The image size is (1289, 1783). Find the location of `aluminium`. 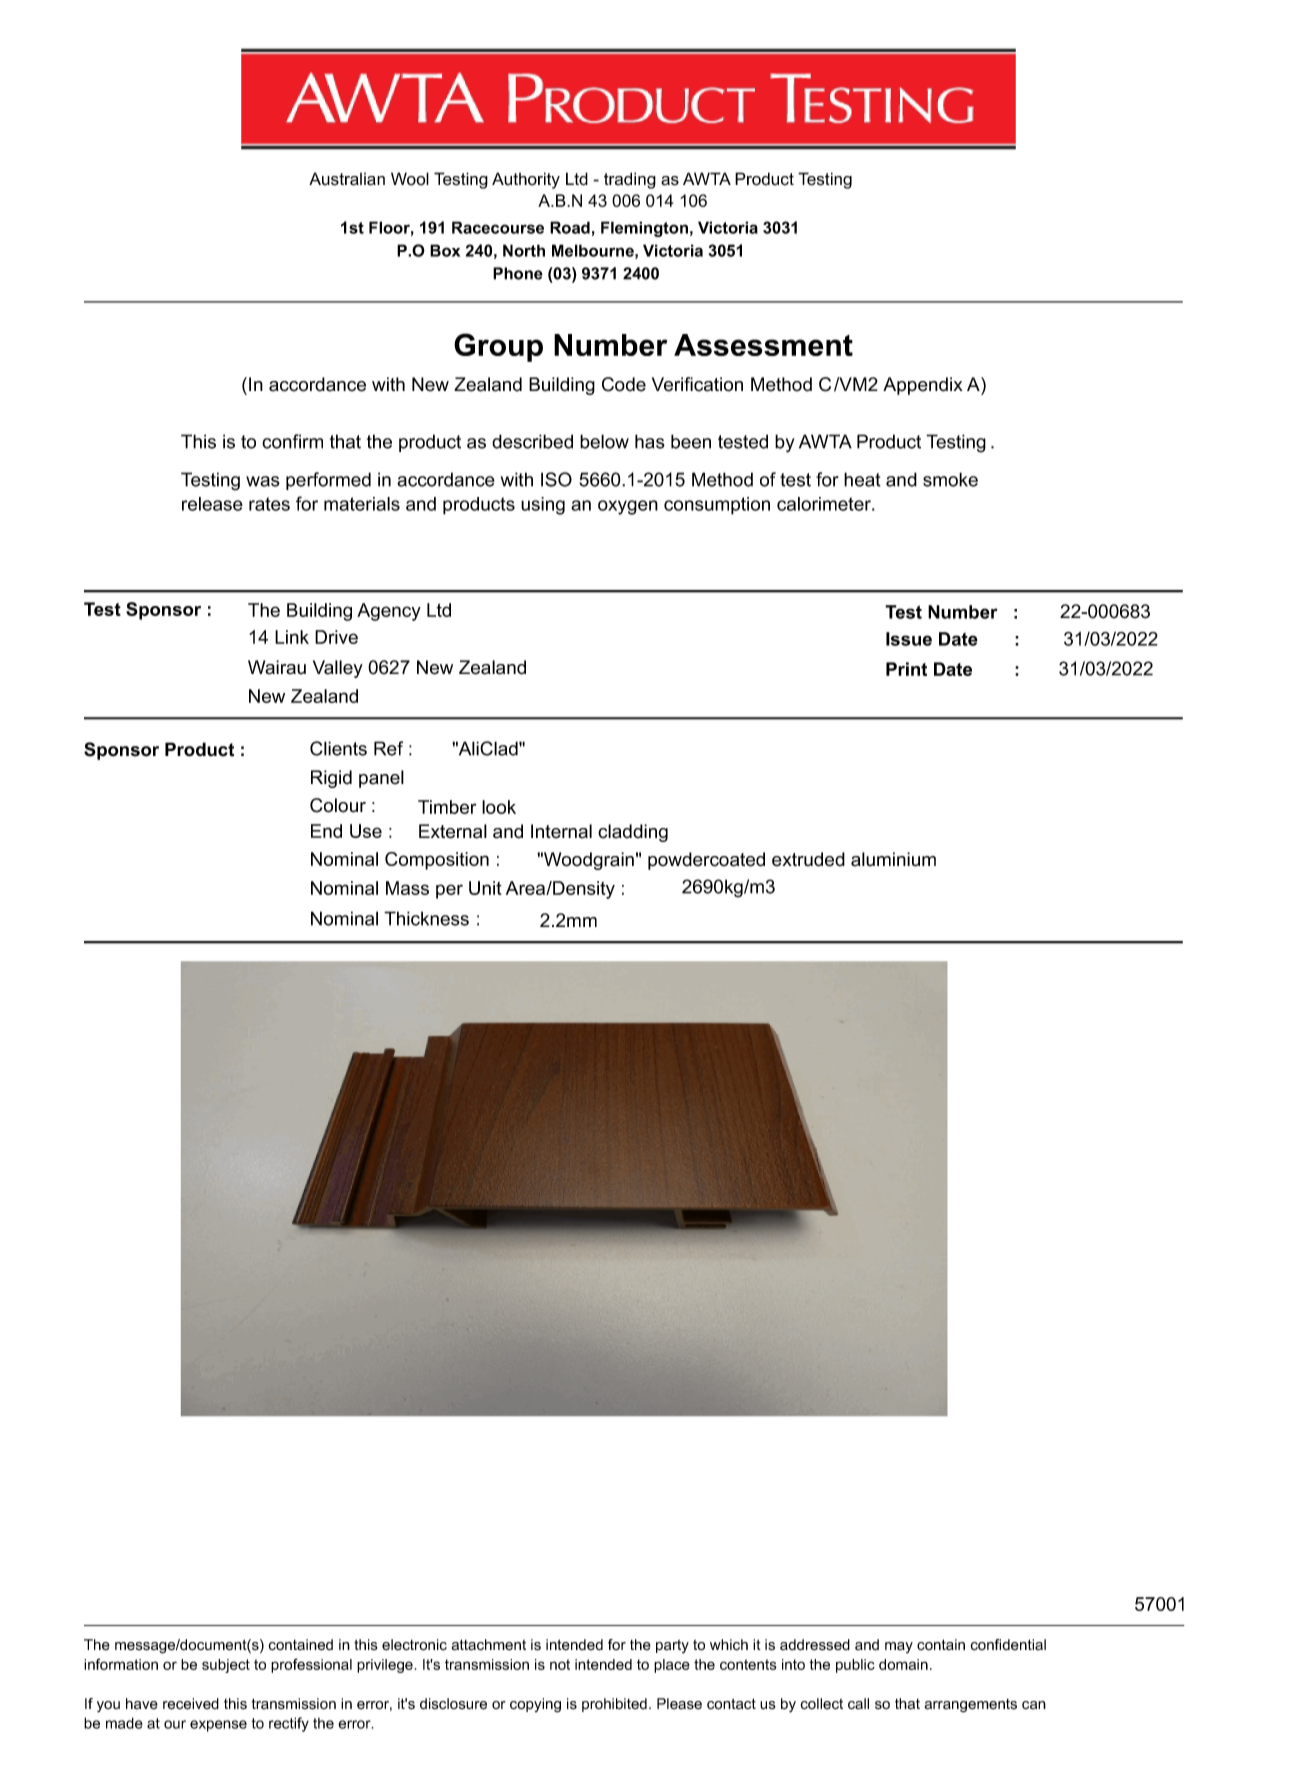

aluminium is located at coordinates (893, 859).
